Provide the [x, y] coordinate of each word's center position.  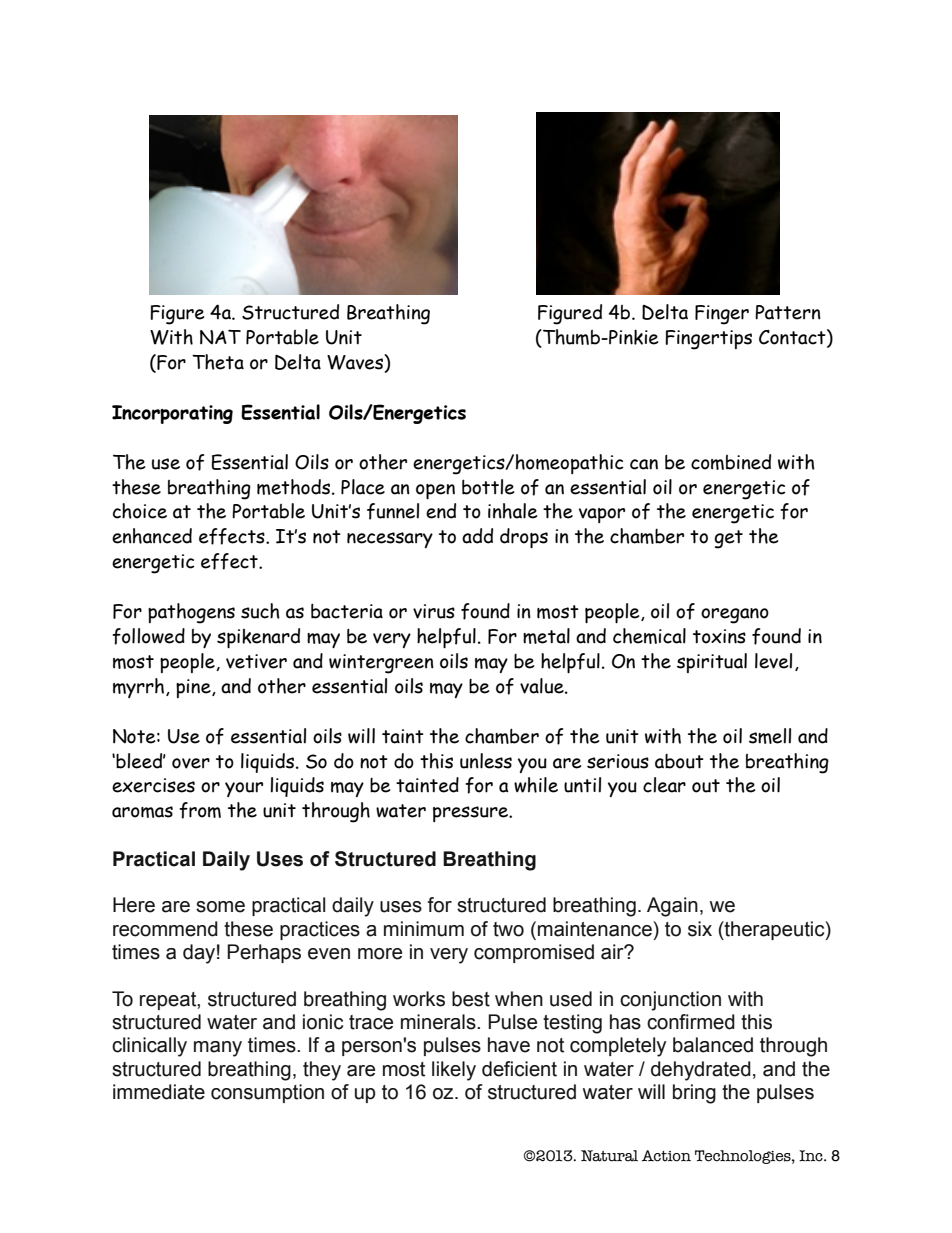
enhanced [152, 536]
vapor [602, 515]
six [700, 929]
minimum [424, 929]
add [477, 536]
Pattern [788, 312]
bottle [488, 487]
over [191, 763]
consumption [267, 1093]
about [679, 761]
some [220, 907]
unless [486, 761]
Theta [218, 362]
